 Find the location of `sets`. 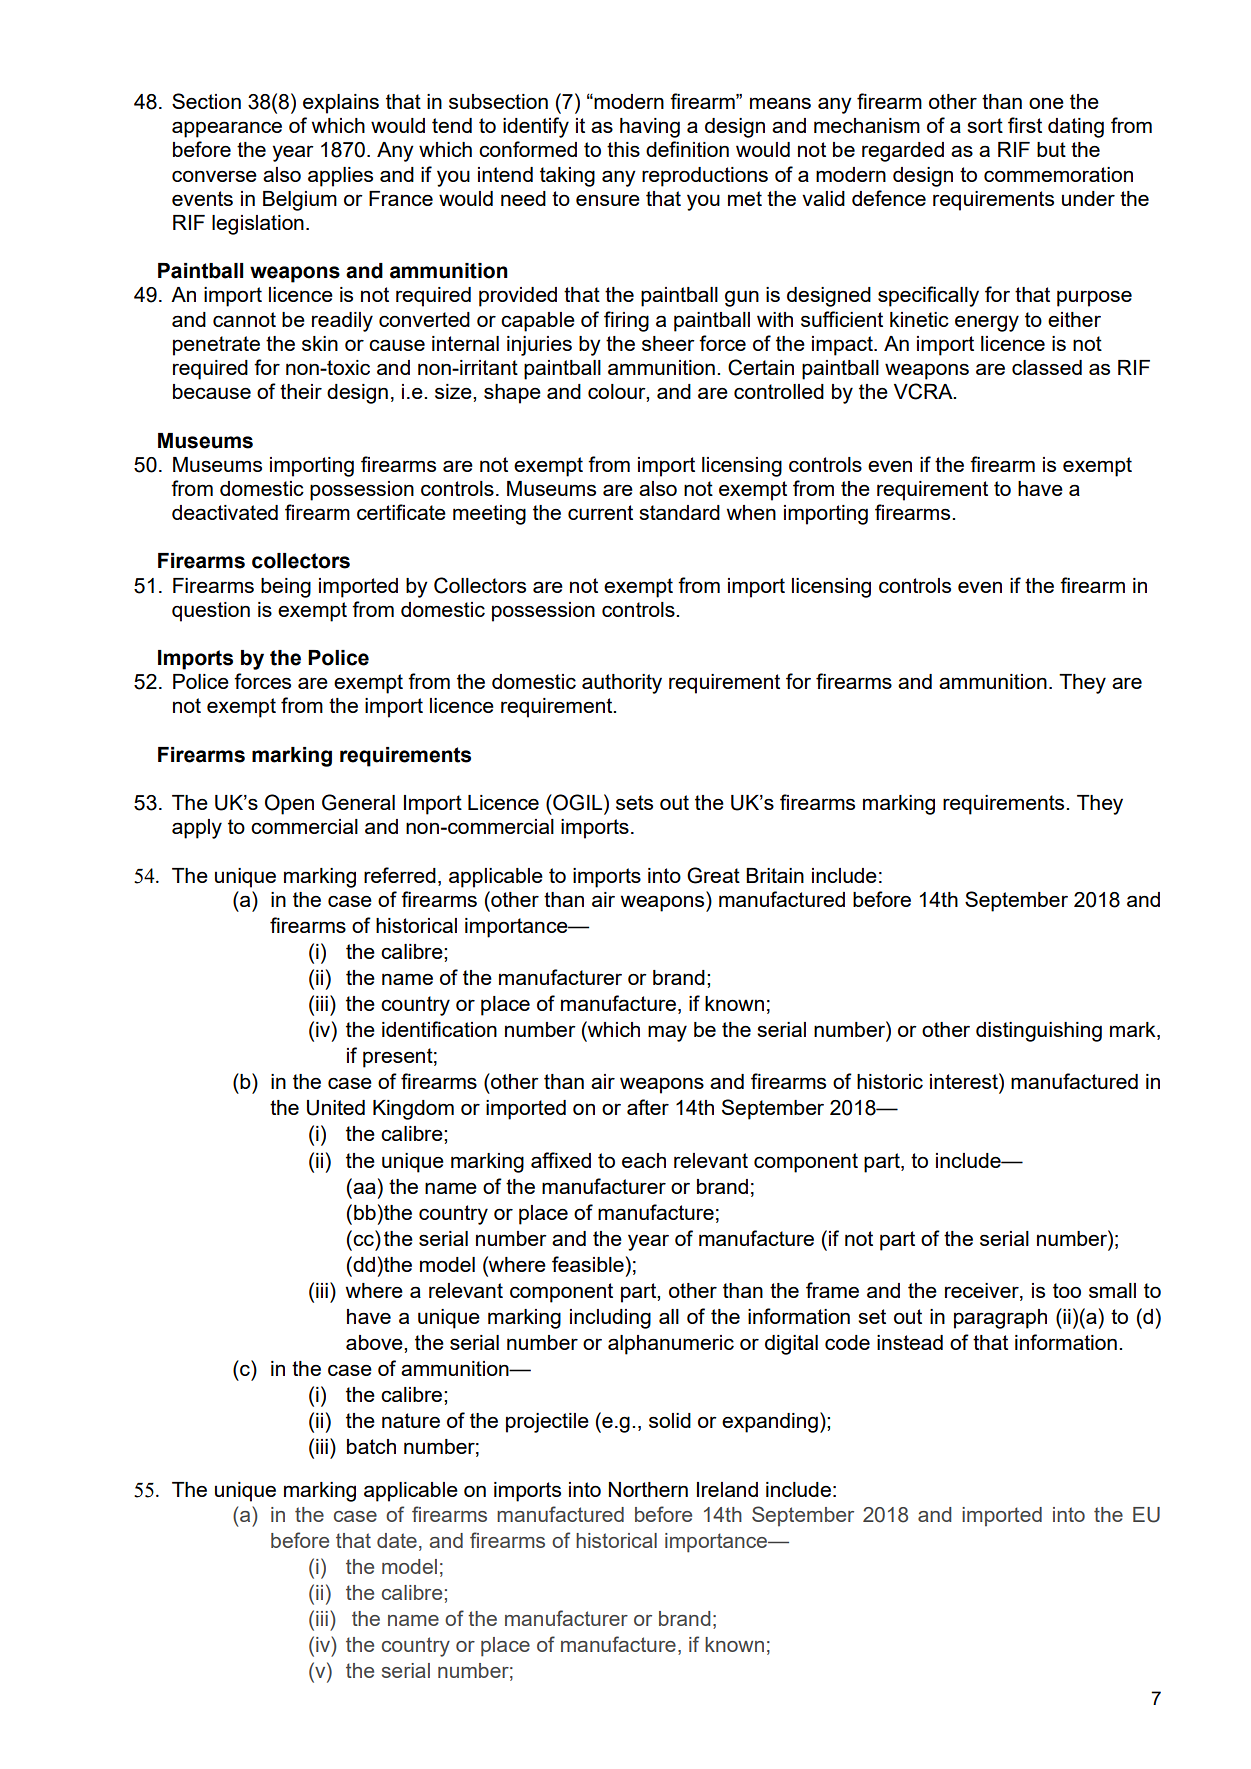

sets is located at coordinates (634, 802).
